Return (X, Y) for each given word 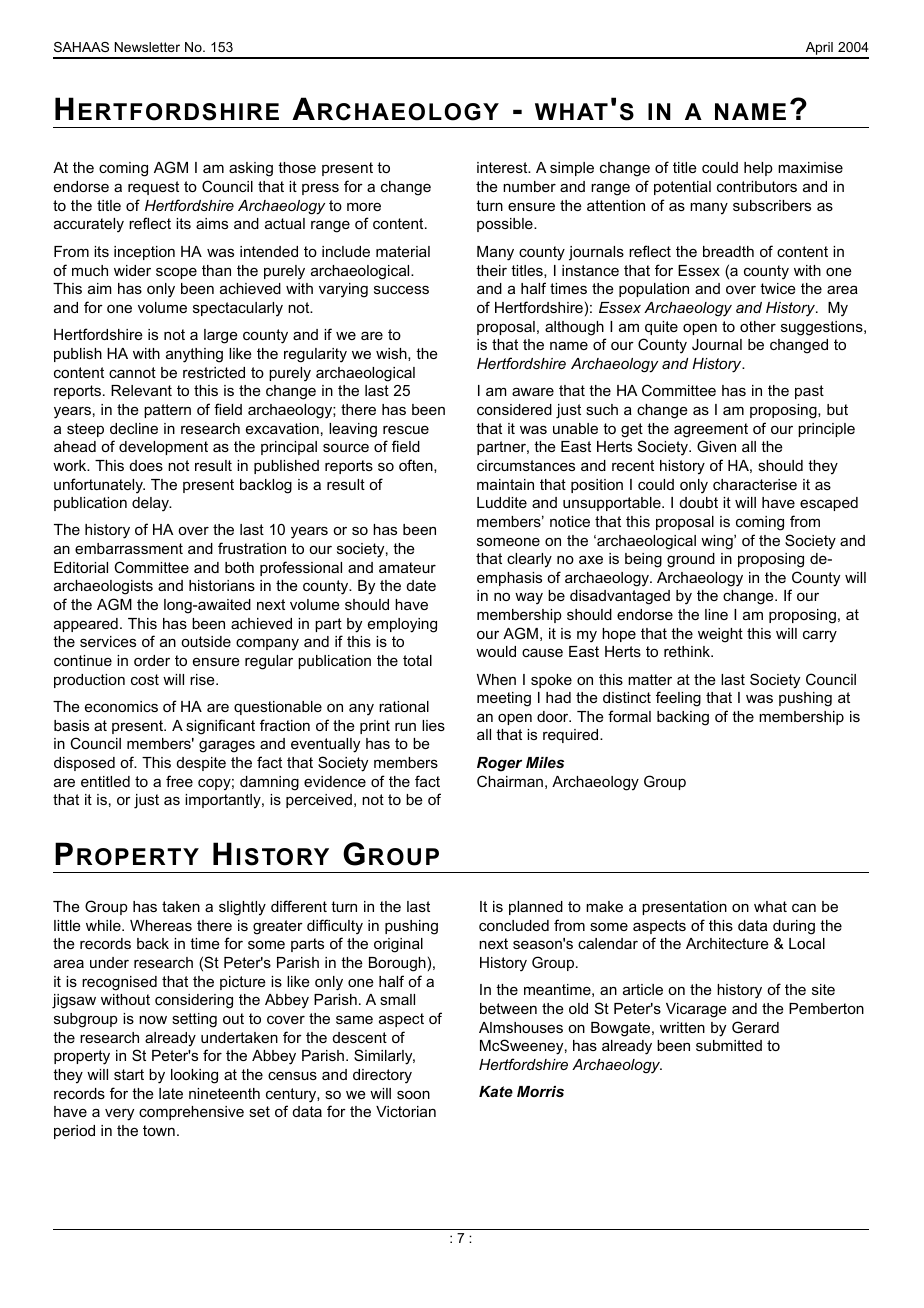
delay (151, 504)
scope (176, 273)
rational (404, 706)
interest (503, 167)
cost (145, 679)
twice (778, 288)
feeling (678, 699)
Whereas (161, 925)
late (171, 1093)
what (770, 906)
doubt (699, 502)
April (819, 50)
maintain (505, 484)
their (491, 270)
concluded (514, 925)
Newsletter (147, 47)
